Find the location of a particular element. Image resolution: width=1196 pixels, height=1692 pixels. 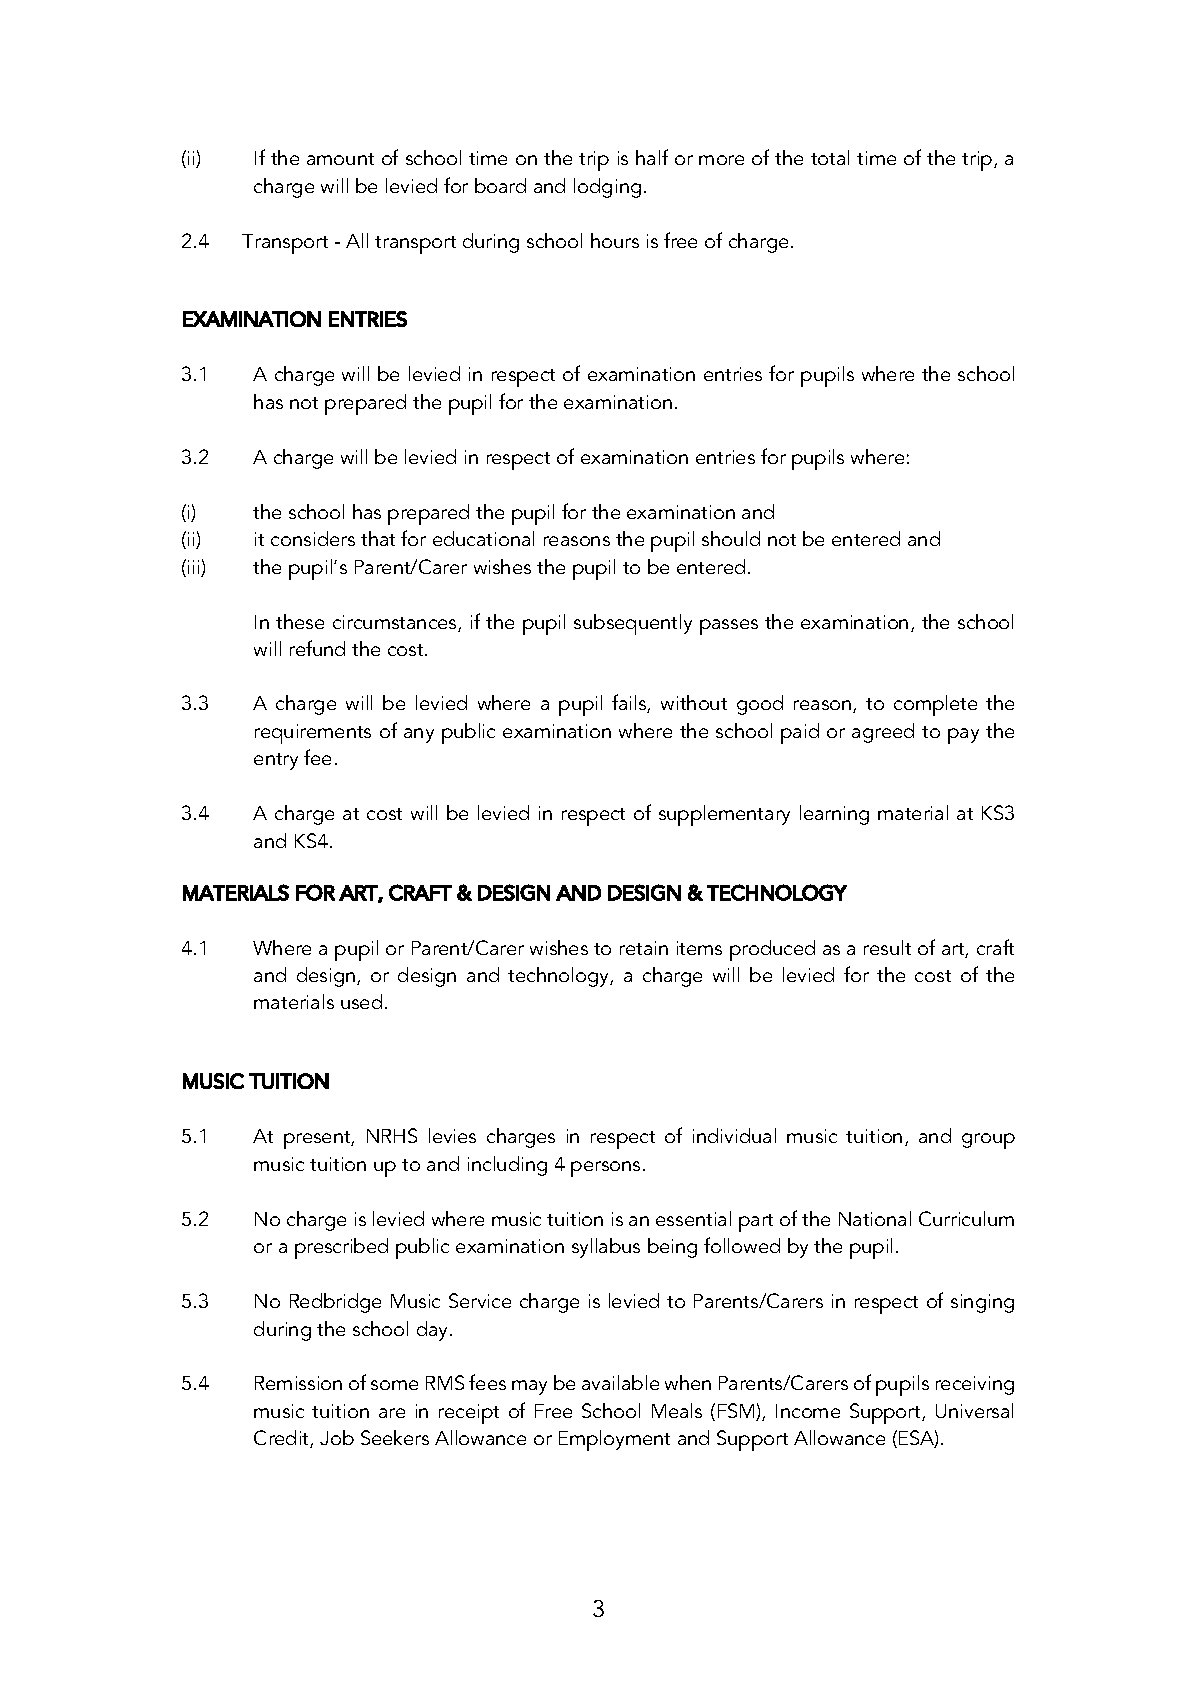

lodging is located at coordinates (607, 188).
